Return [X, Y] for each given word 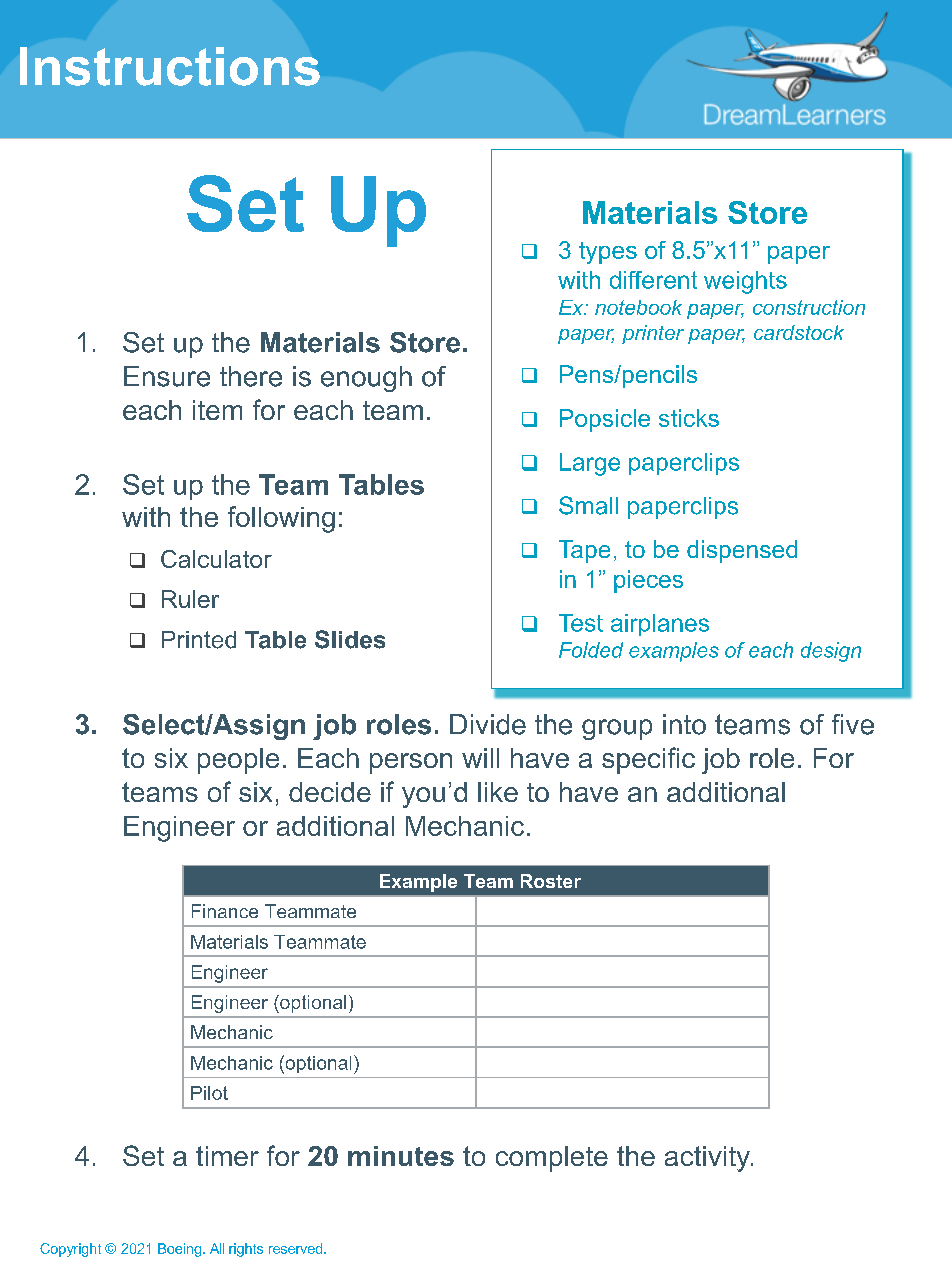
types [608, 253]
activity [708, 1159]
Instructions [170, 66]
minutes [401, 1156]
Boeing [181, 1250]
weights [745, 282]
